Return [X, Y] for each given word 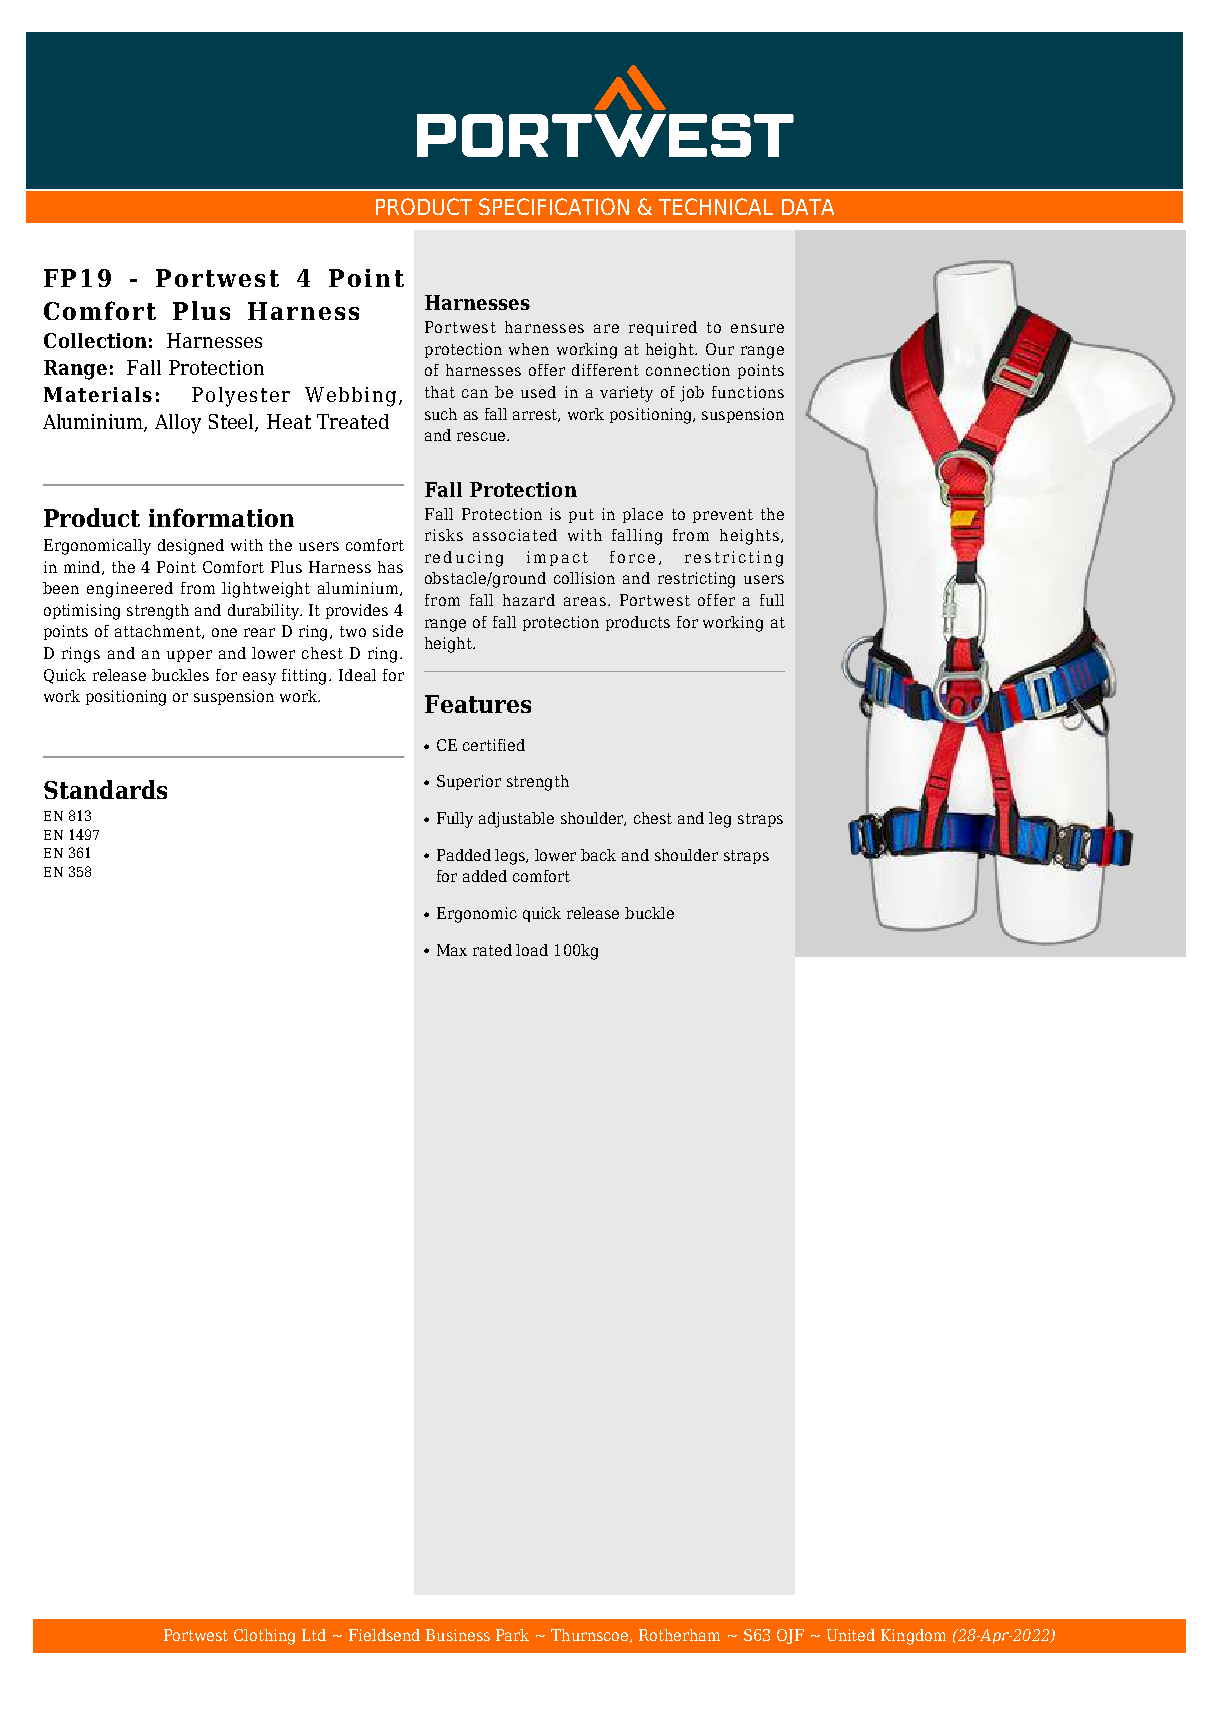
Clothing [264, 1637]
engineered [130, 590]
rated [492, 950]
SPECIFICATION [554, 206]
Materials [98, 394]
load [532, 950]
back [598, 855]
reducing [464, 559]
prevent [723, 516]
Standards [105, 789]
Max [452, 950]
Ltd [314, 1635]
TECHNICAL [716, 206]
